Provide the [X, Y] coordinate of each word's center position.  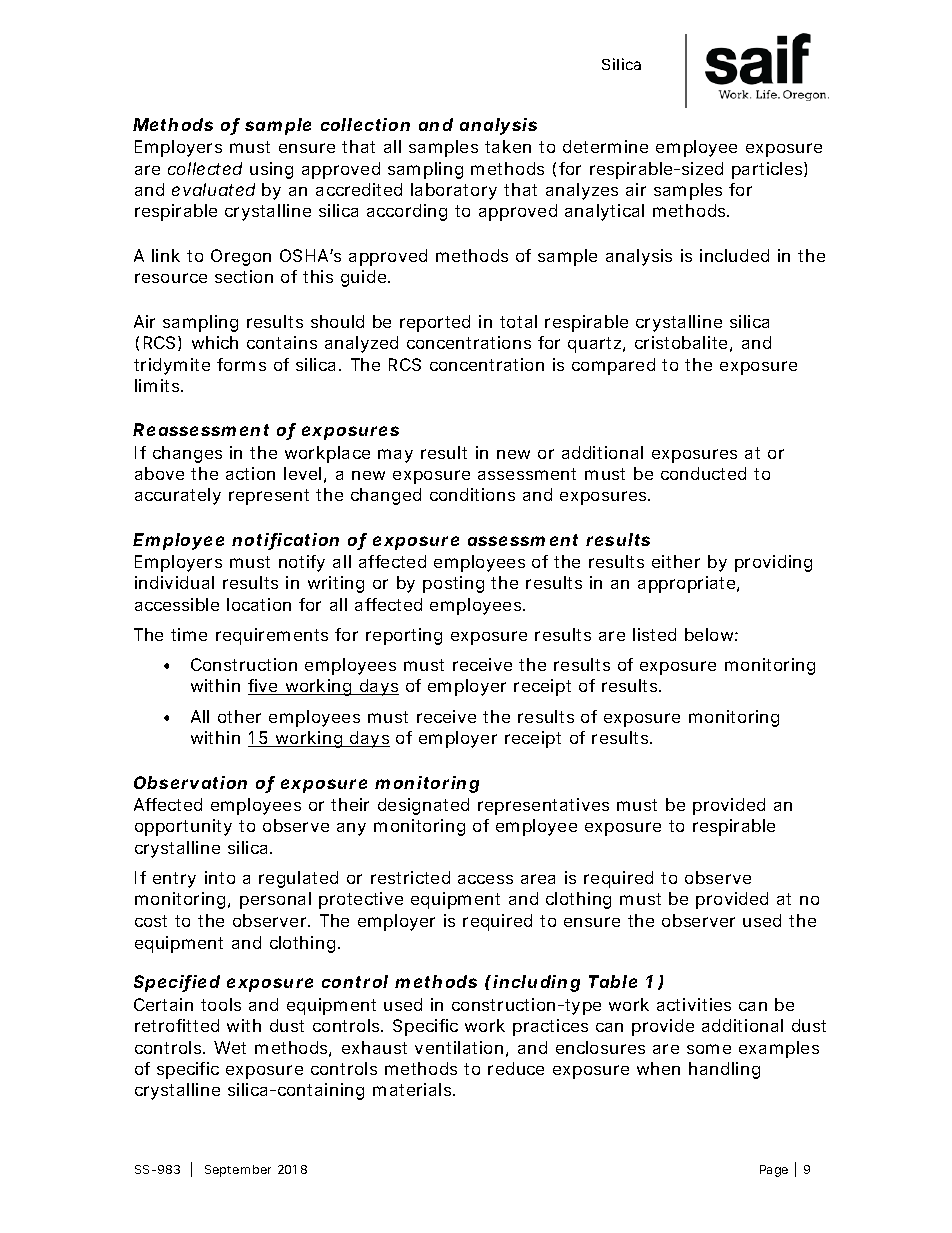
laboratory [454, 191]
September [238, 1171]
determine [605, 146]
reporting [404, 636]
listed [654, 634]
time [189, 634]
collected [205, 168]
